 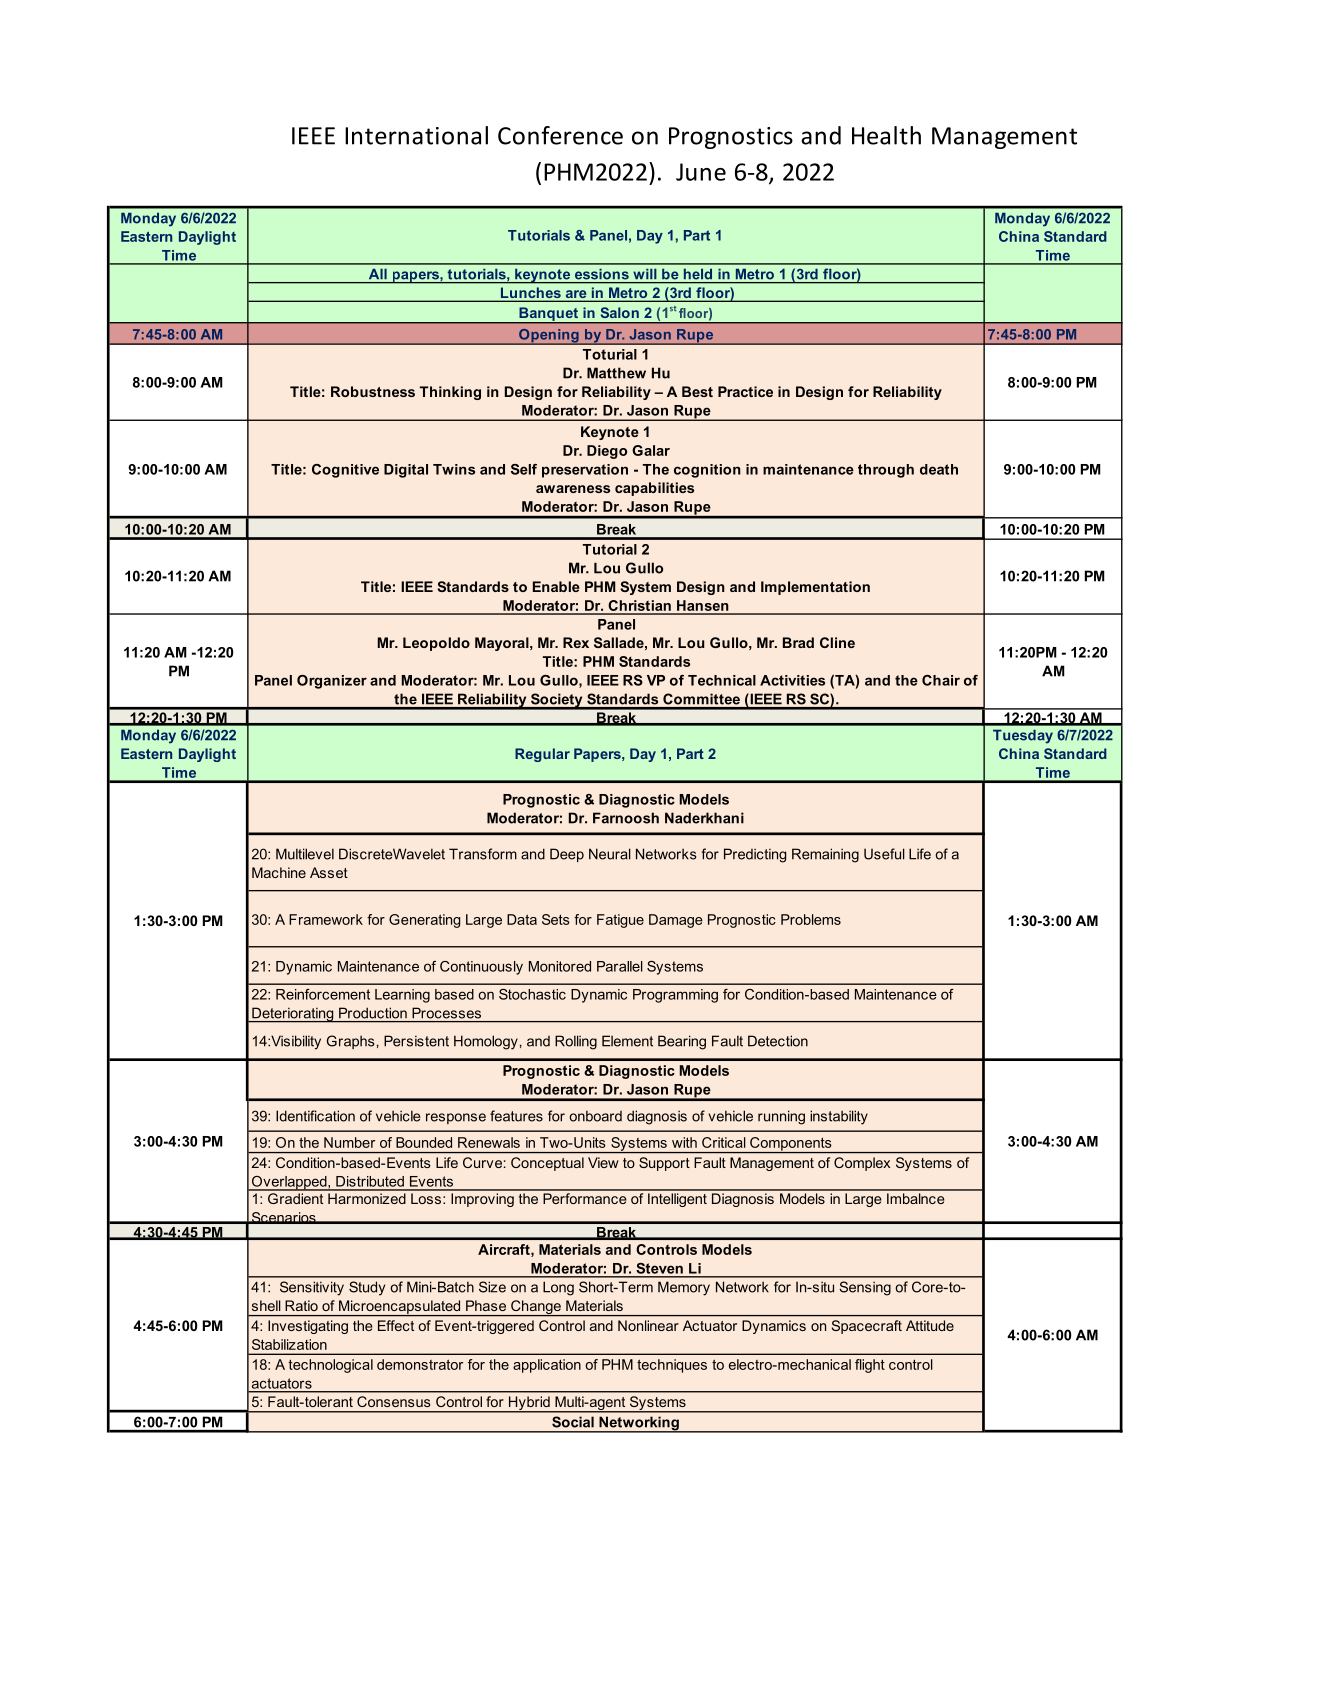 What do you see at coordinates (886, 135) in the document?
I see `Health` at bounding box center [886, 135].
